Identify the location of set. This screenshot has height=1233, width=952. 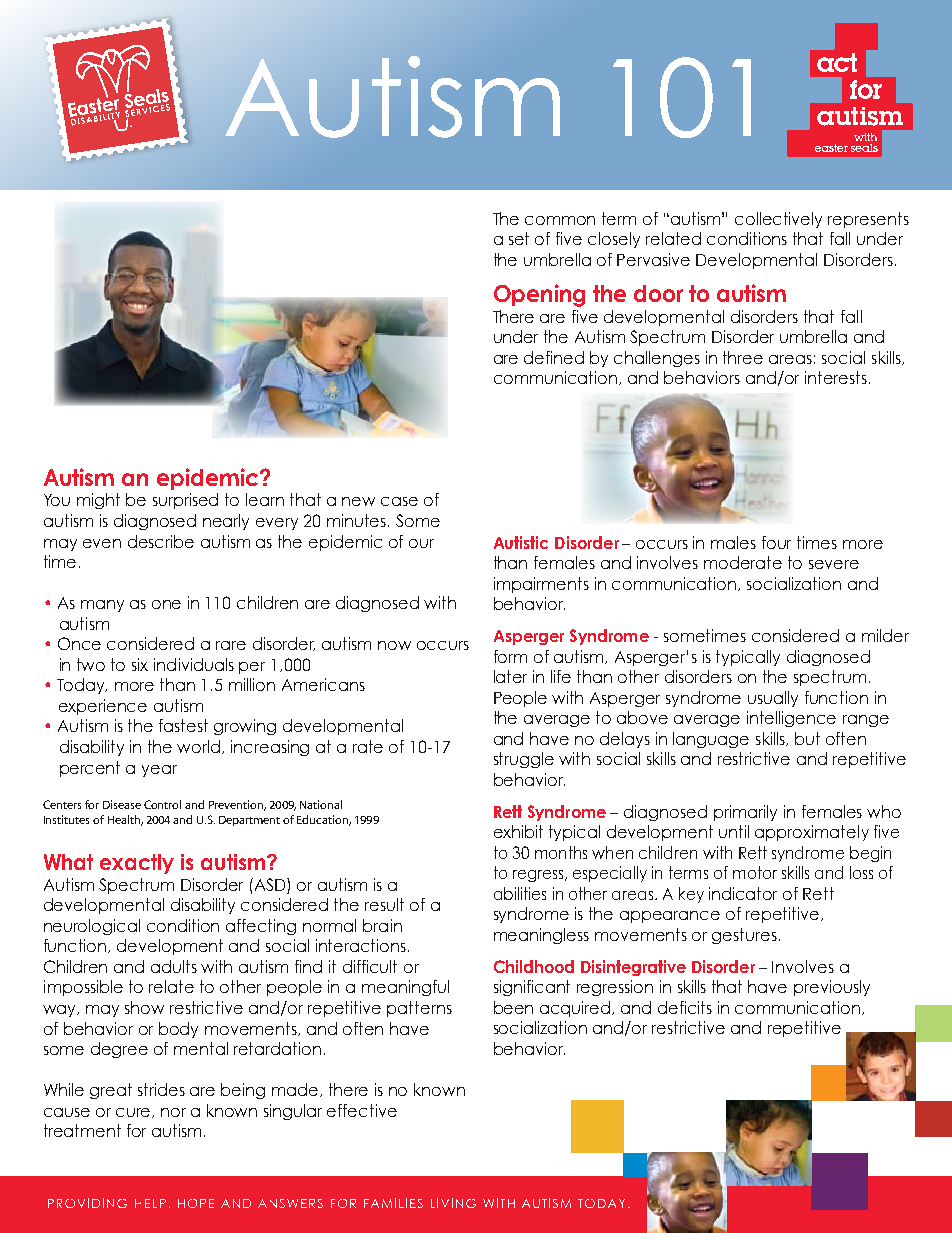
(519, 238).
